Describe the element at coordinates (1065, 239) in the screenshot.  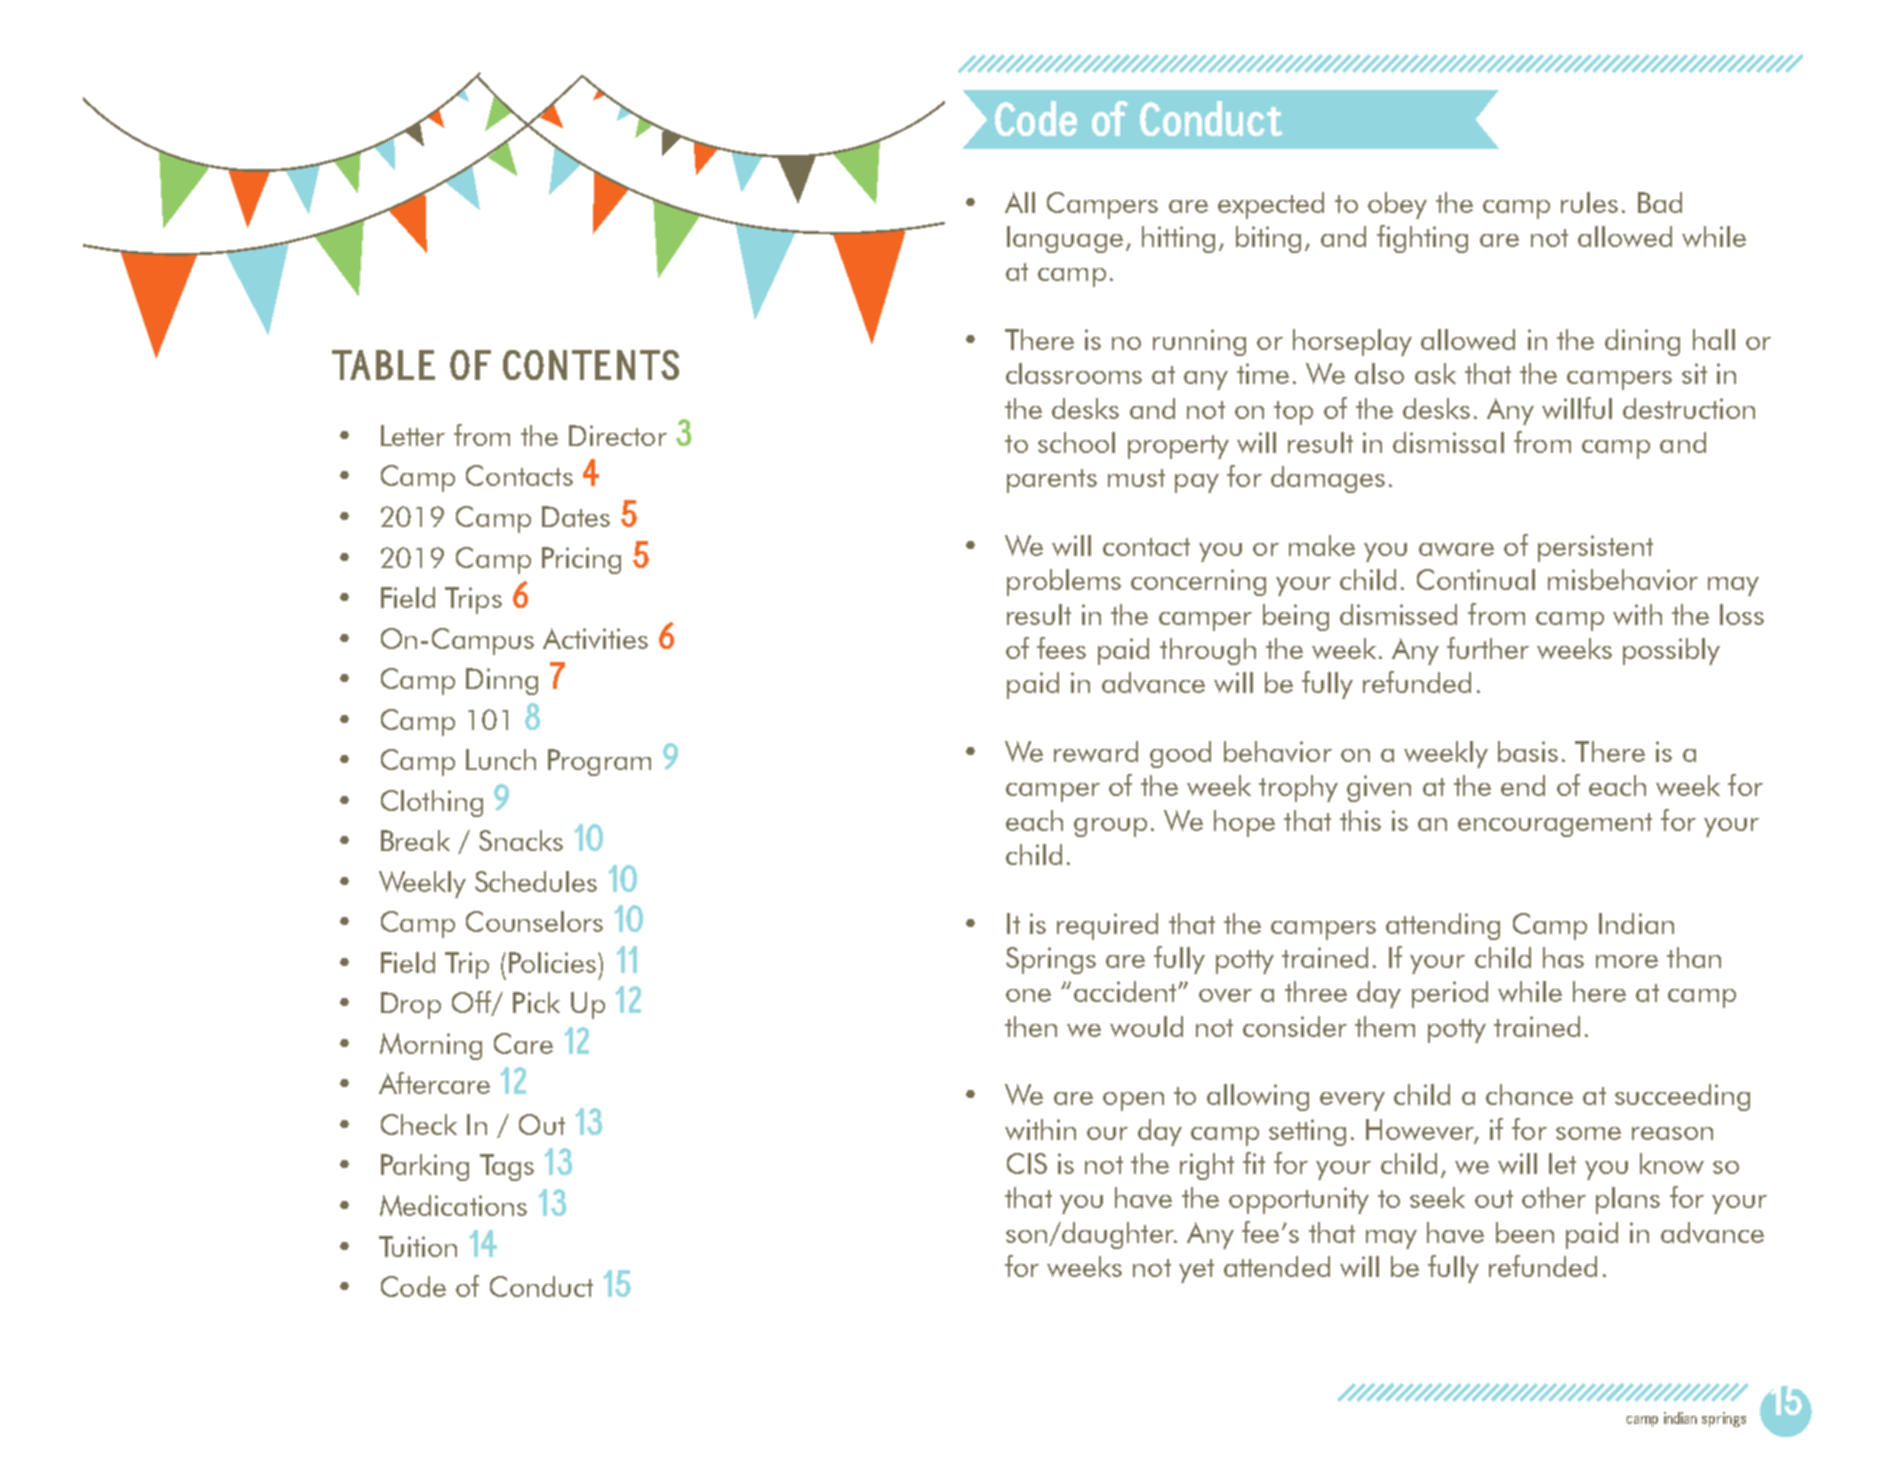
I see `language` at that location.
